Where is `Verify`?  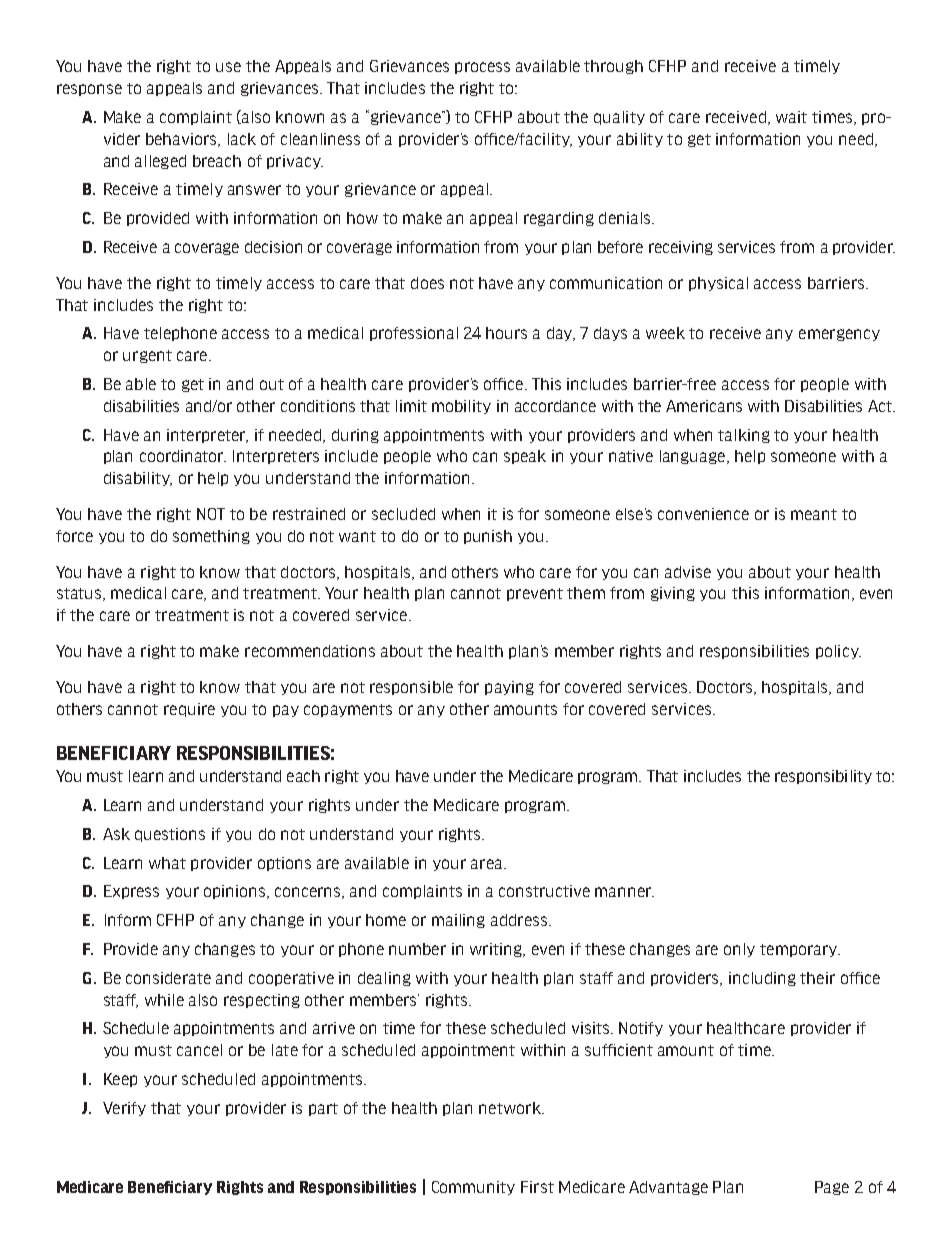 Verify is located at coordinates (124, 1109).
